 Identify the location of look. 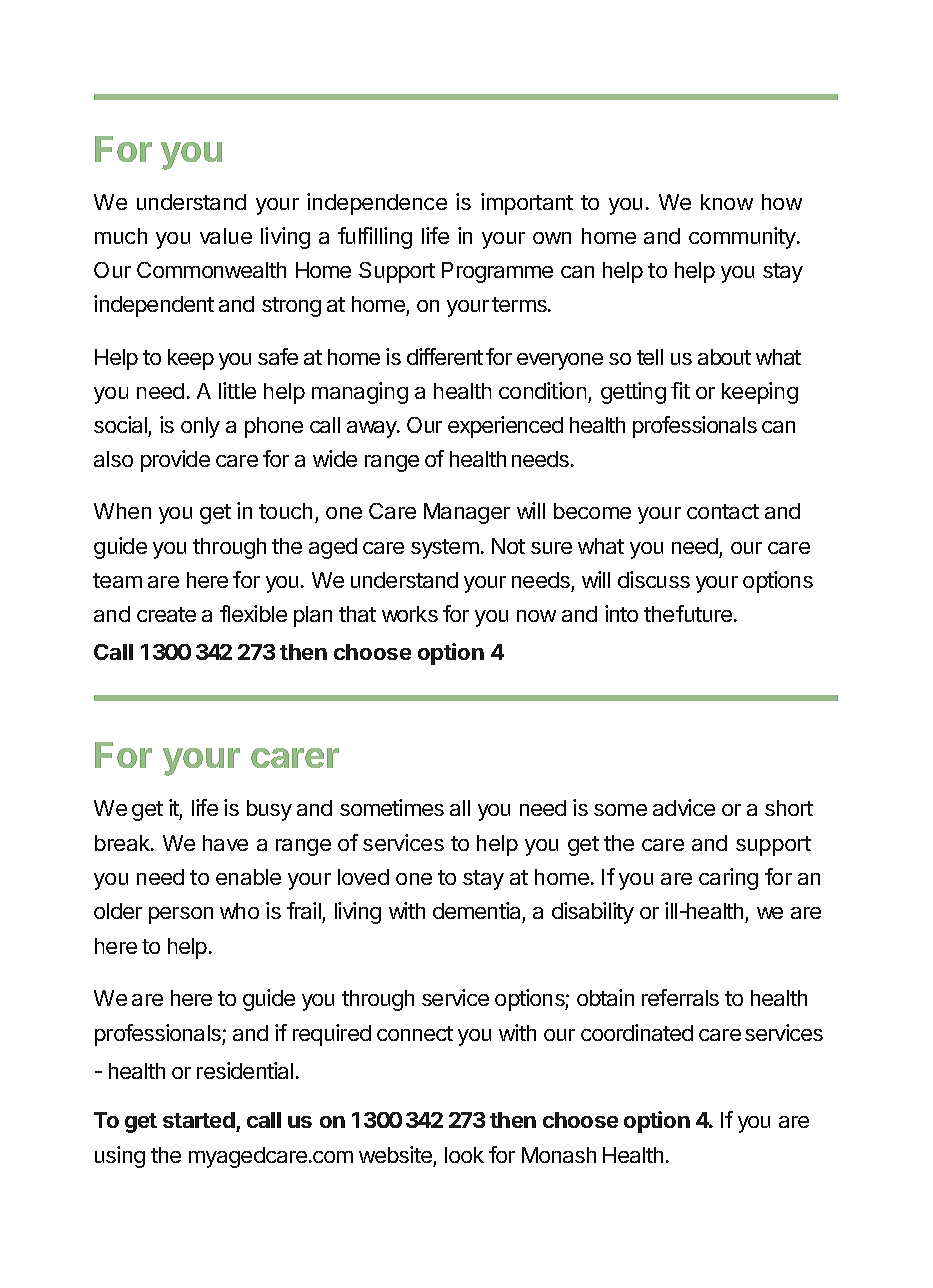
(464, 1155).
